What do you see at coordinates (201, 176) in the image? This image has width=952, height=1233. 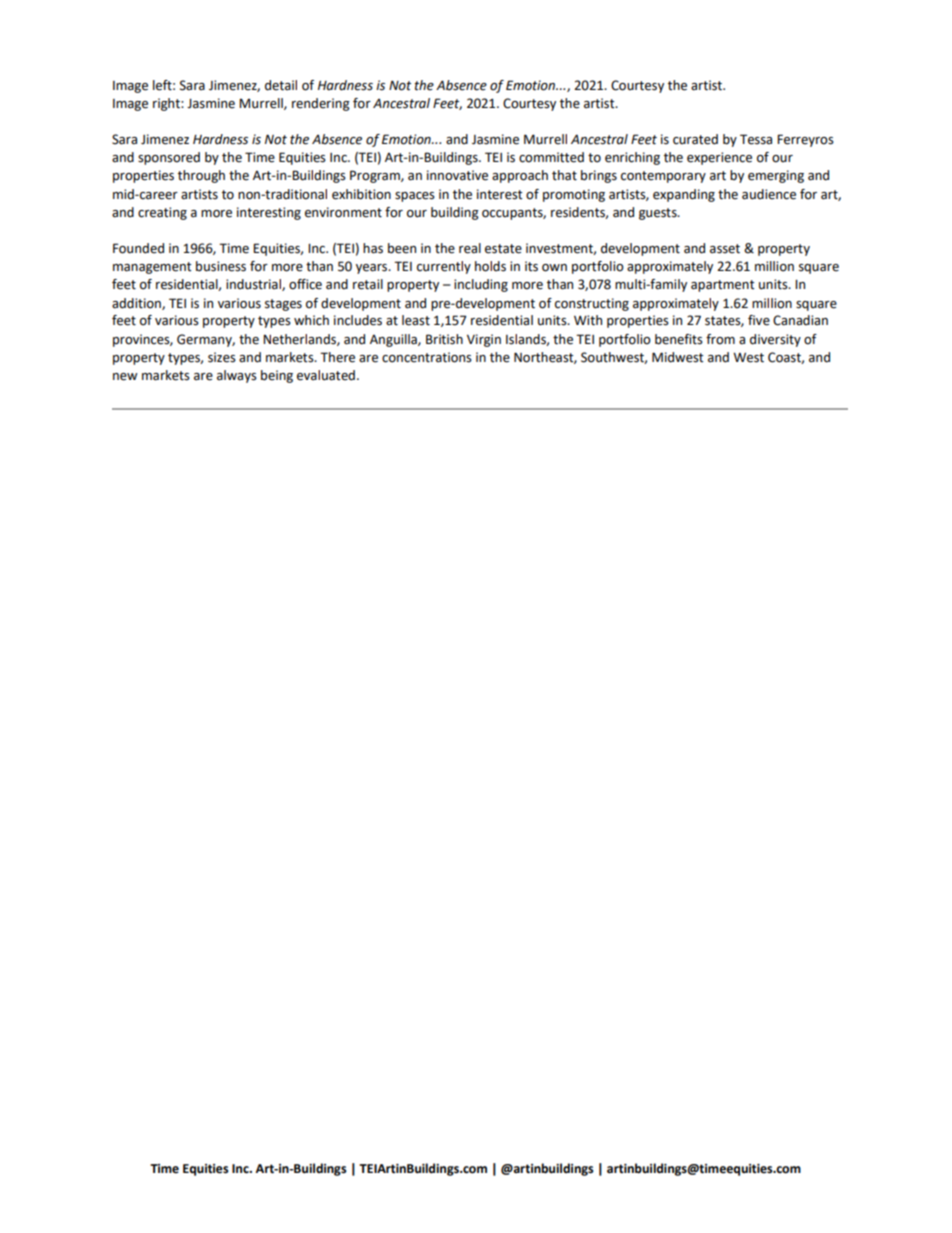 I see `through` at bounding box center [201, 176].
